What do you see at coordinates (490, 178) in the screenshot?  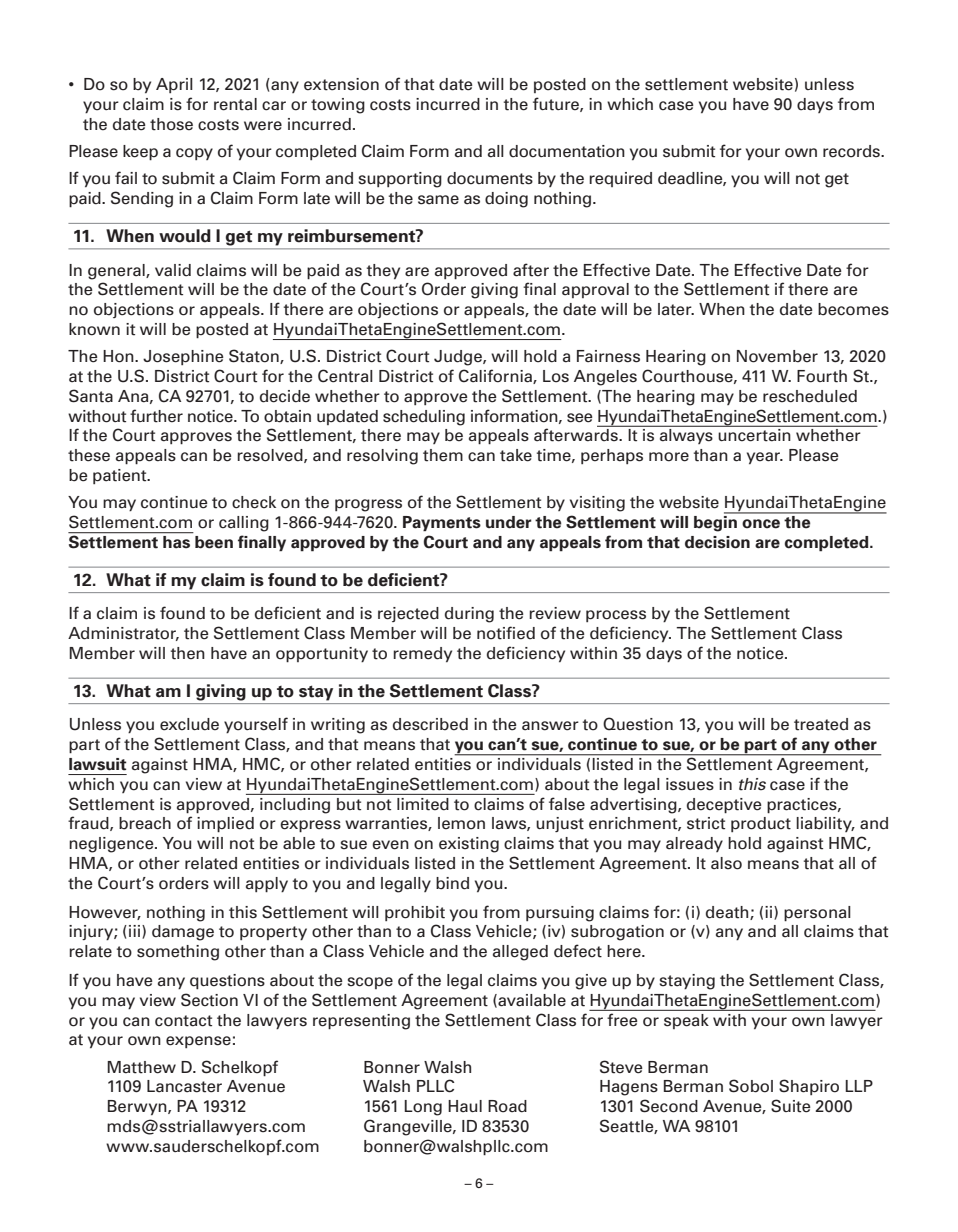 I see `documents` at bounding box center [490, 178].
